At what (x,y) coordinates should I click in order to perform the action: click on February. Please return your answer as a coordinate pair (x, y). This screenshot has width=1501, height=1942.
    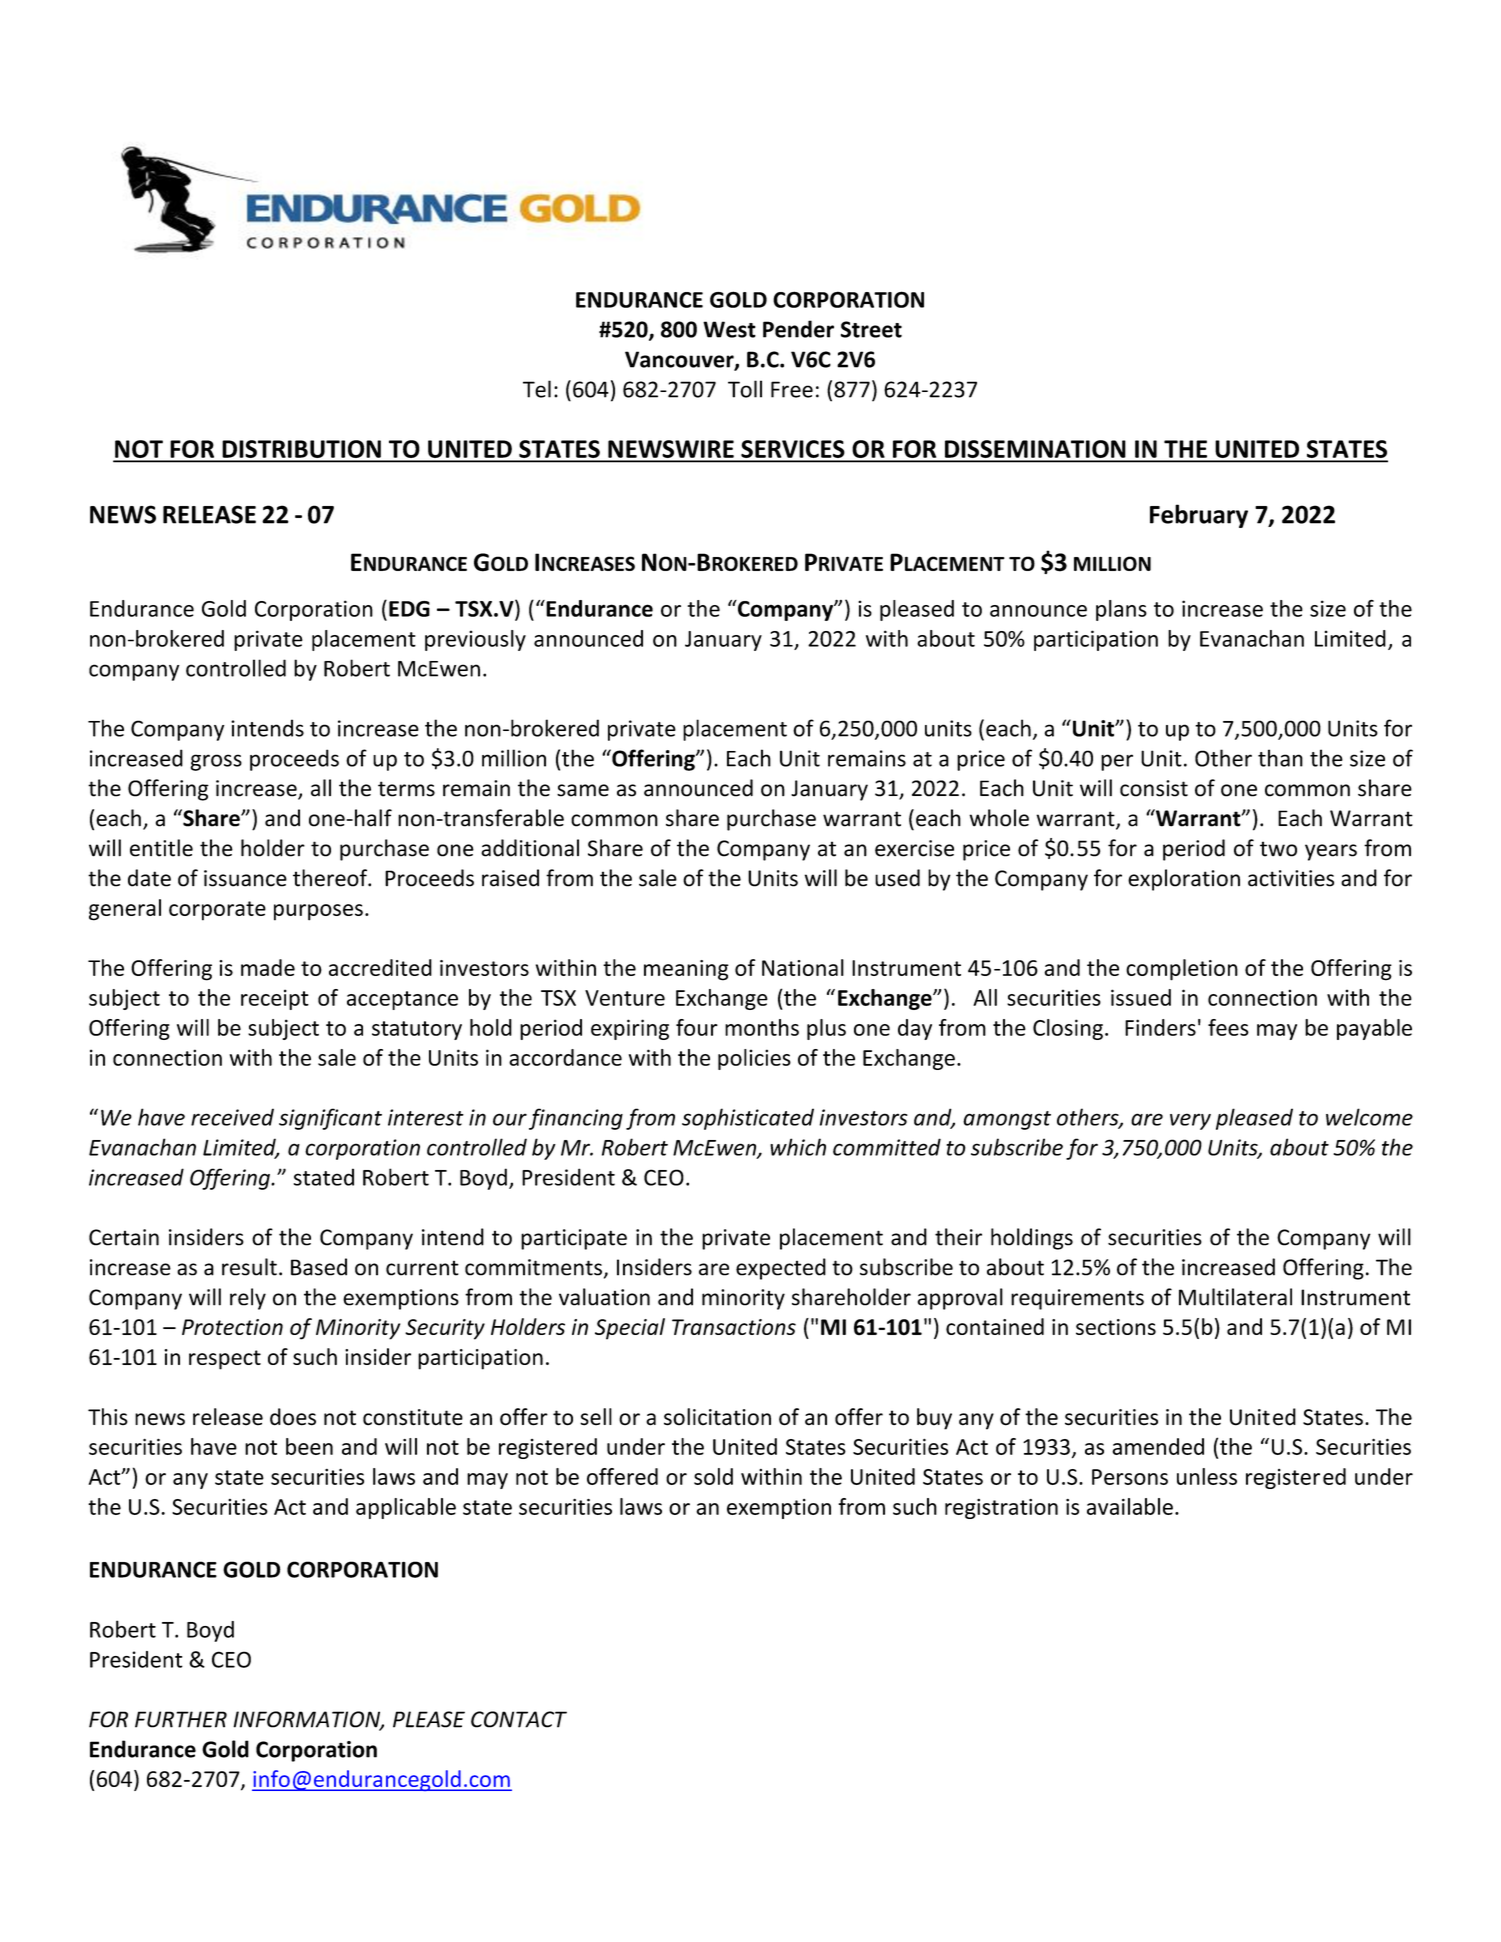
    Looking at the image, I should click on (1199, 516).
